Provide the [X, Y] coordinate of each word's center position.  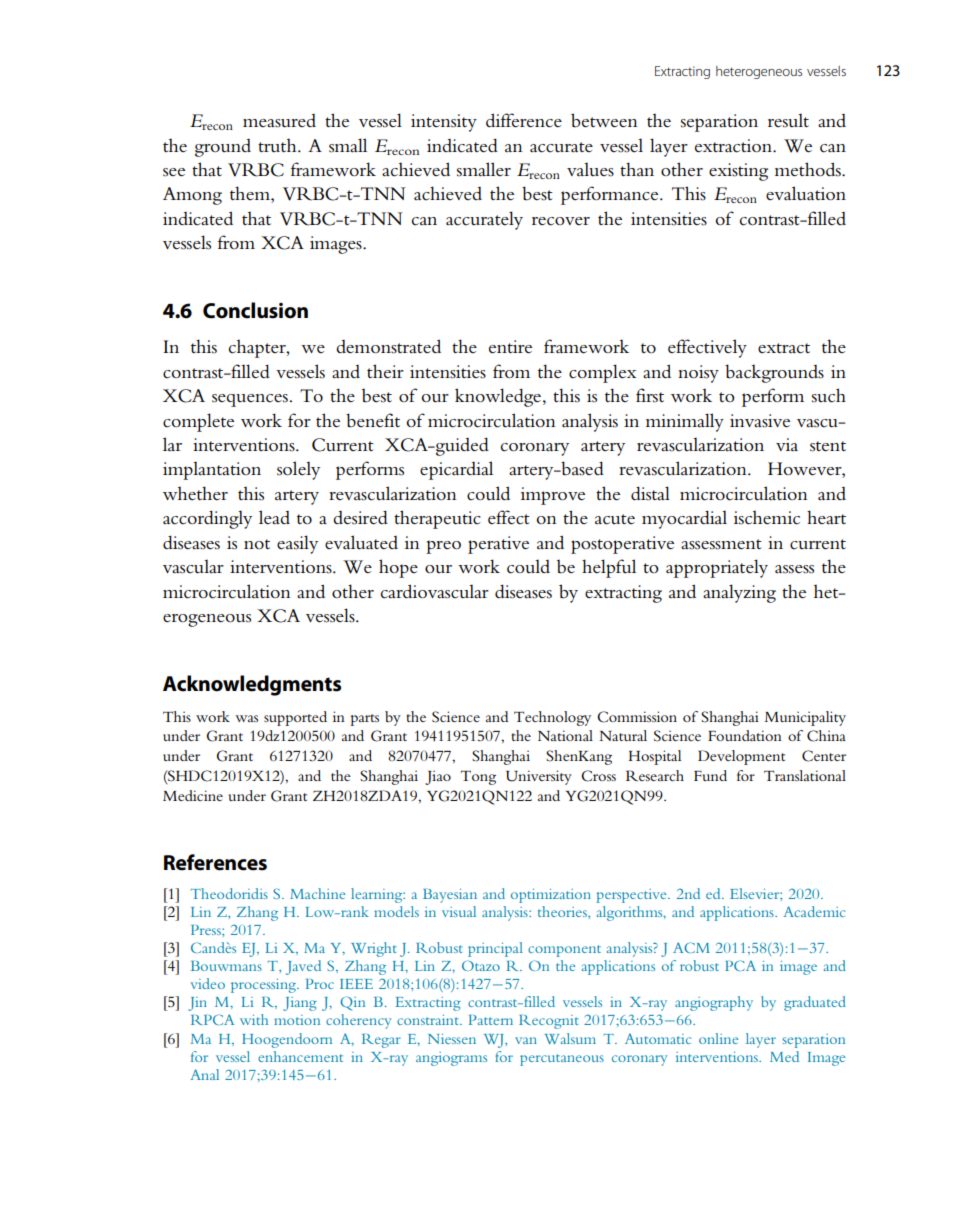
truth [278, 145]
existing [738, 172]
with [254, 1019]
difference [524, 120]
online [719, 1038]
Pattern [491, 1020]
